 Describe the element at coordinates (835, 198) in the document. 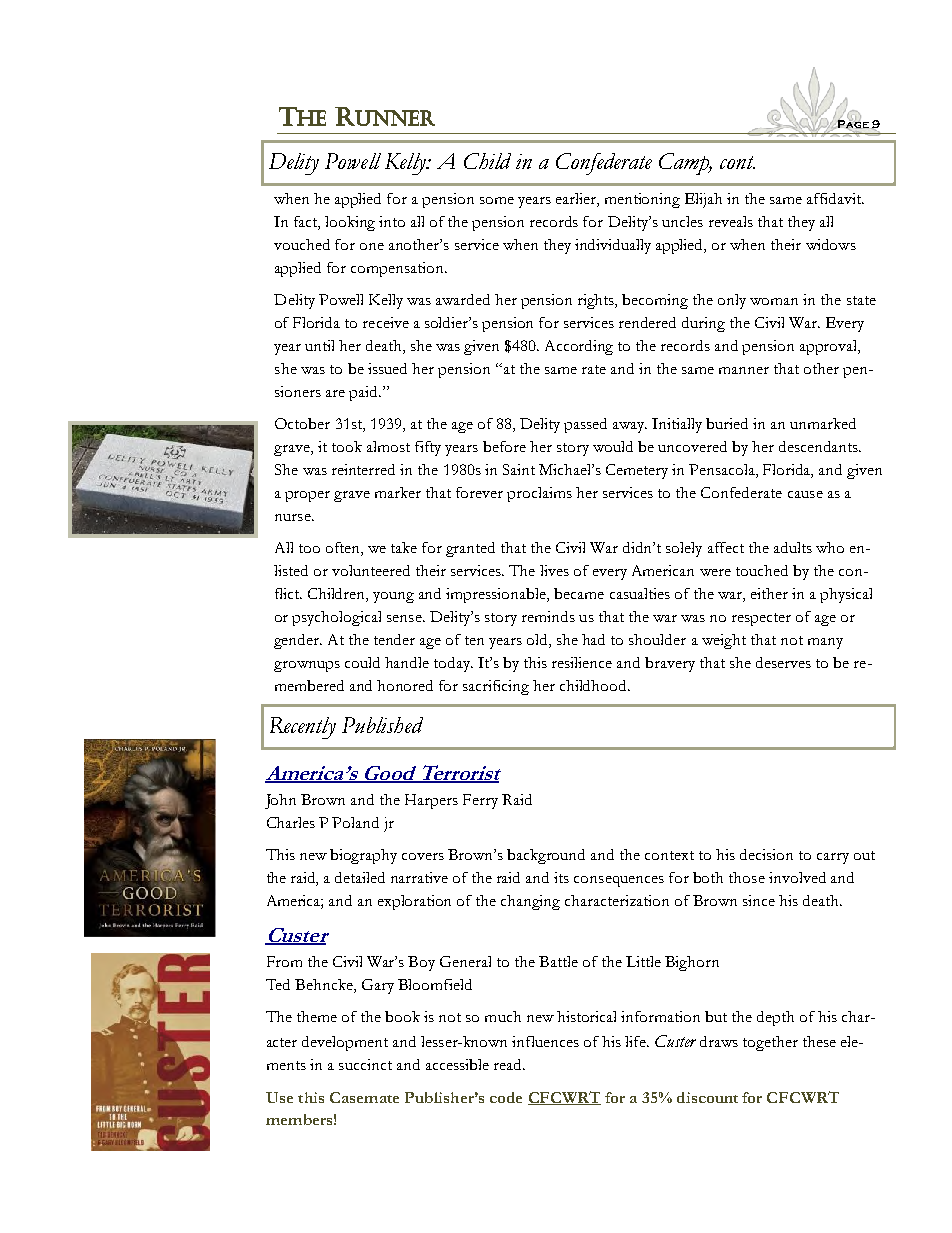

I see `affidavit` at that location.
